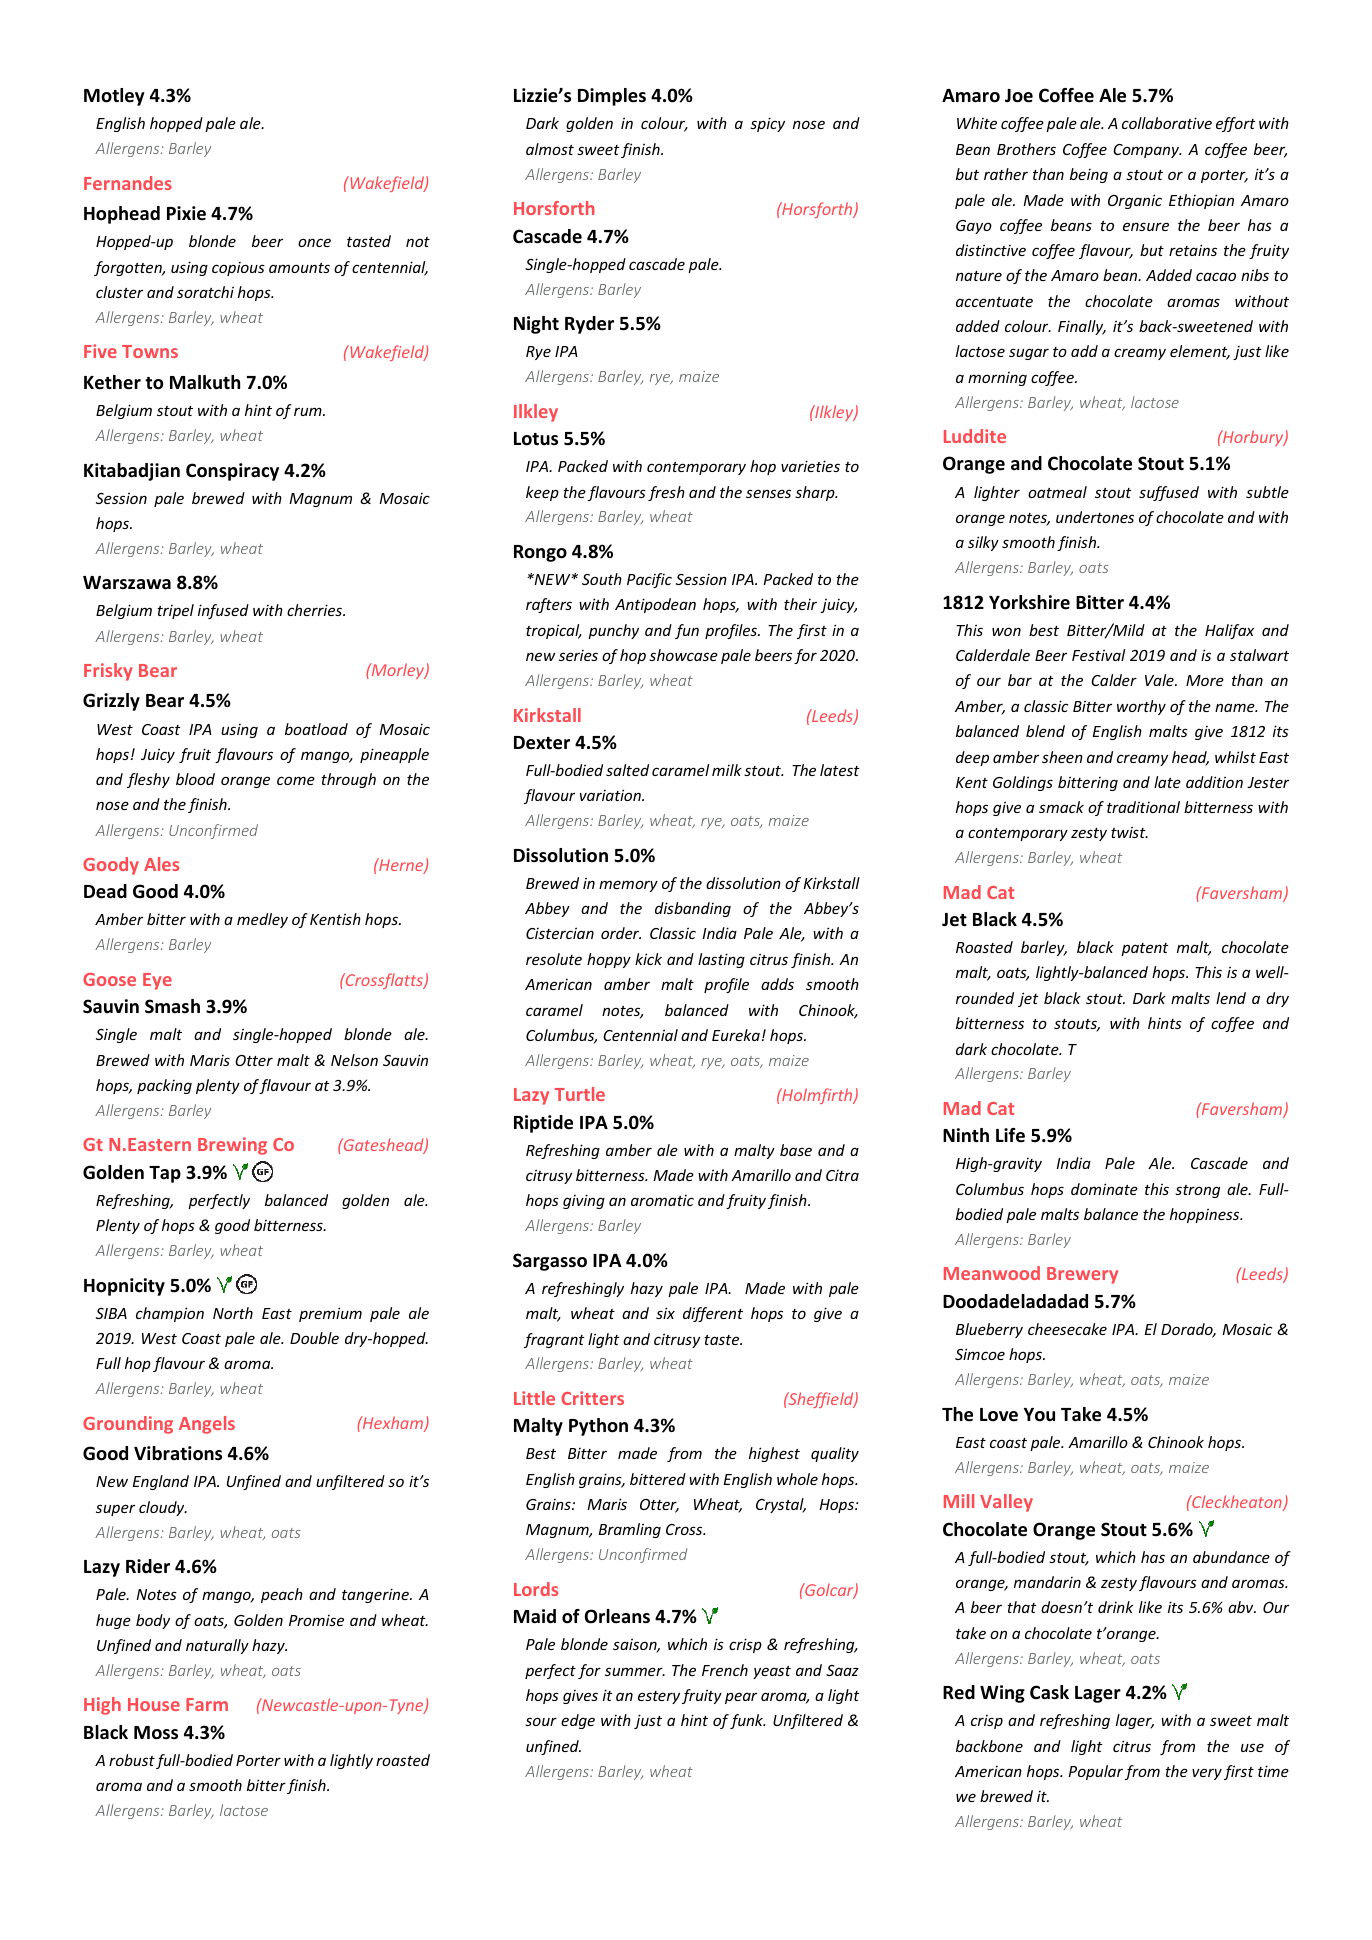 Image resolution: width=1372 pixels, height=1940 pixels. What do you see at coordinates (186, 213) in the page?
I see `Pixie` at bounding box center [186, 213].
